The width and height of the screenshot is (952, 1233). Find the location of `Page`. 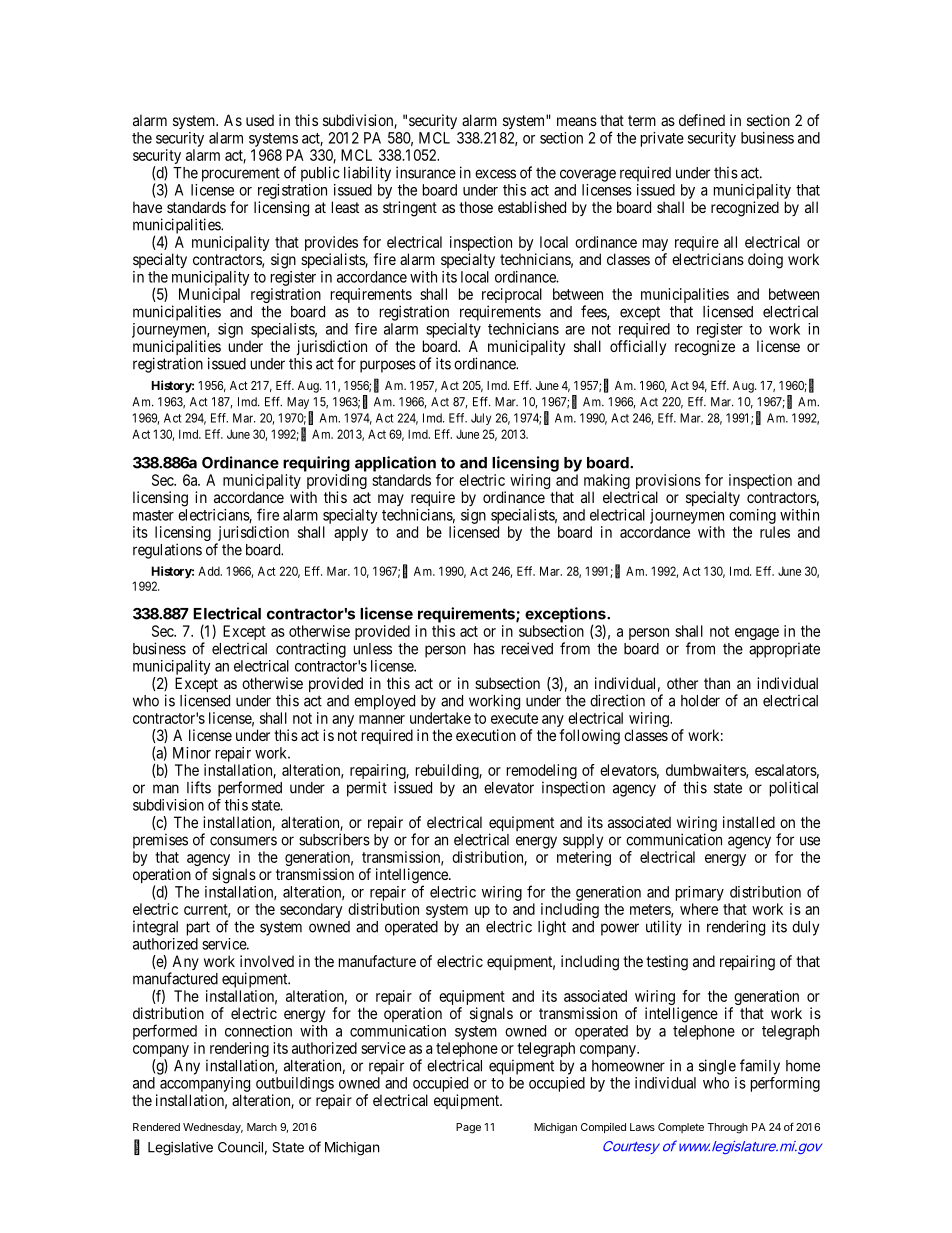

Page is located at coordinates (468, 1128).
